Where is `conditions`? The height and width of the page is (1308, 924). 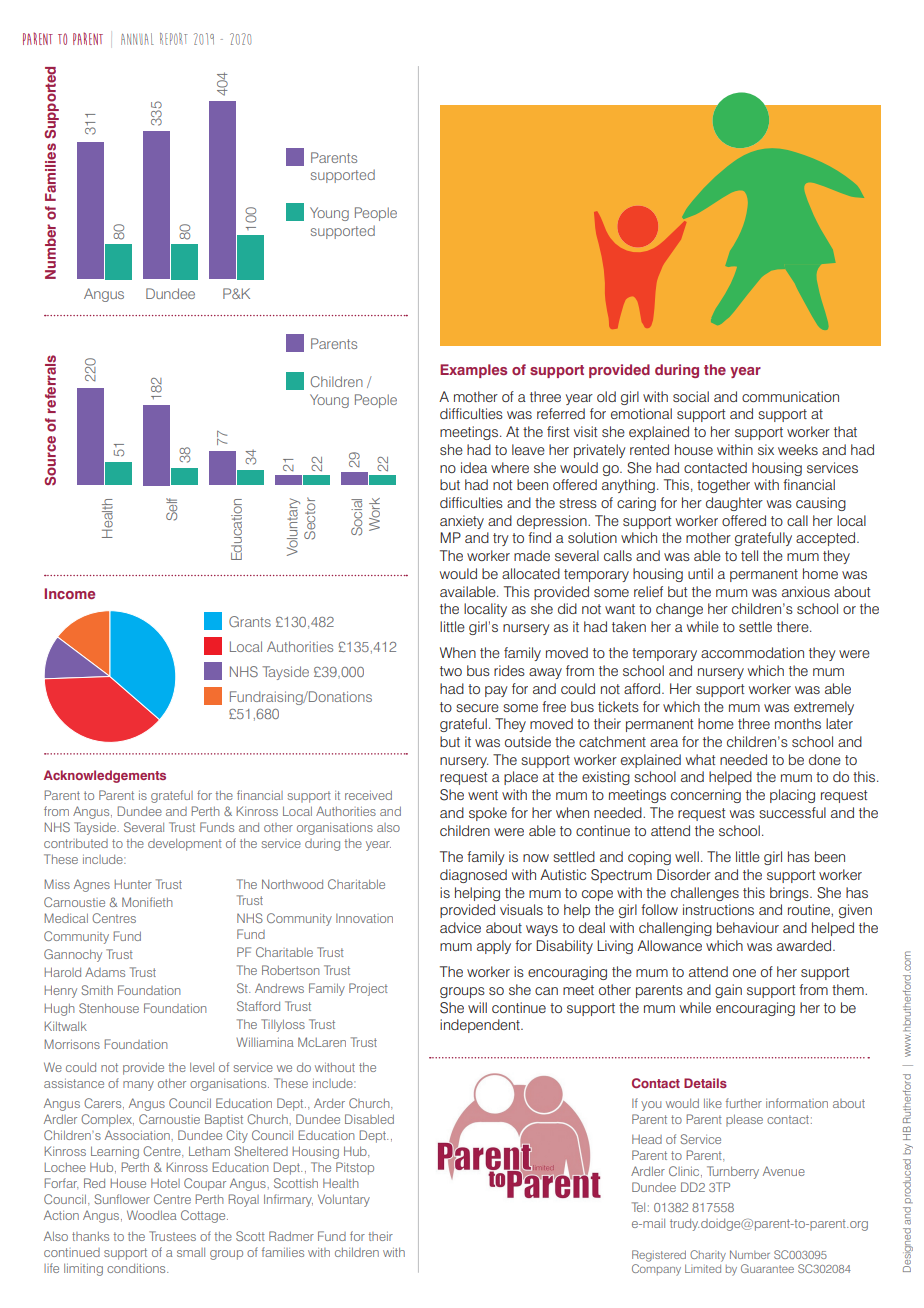
conditions is located at coordinates (137, 1268).
